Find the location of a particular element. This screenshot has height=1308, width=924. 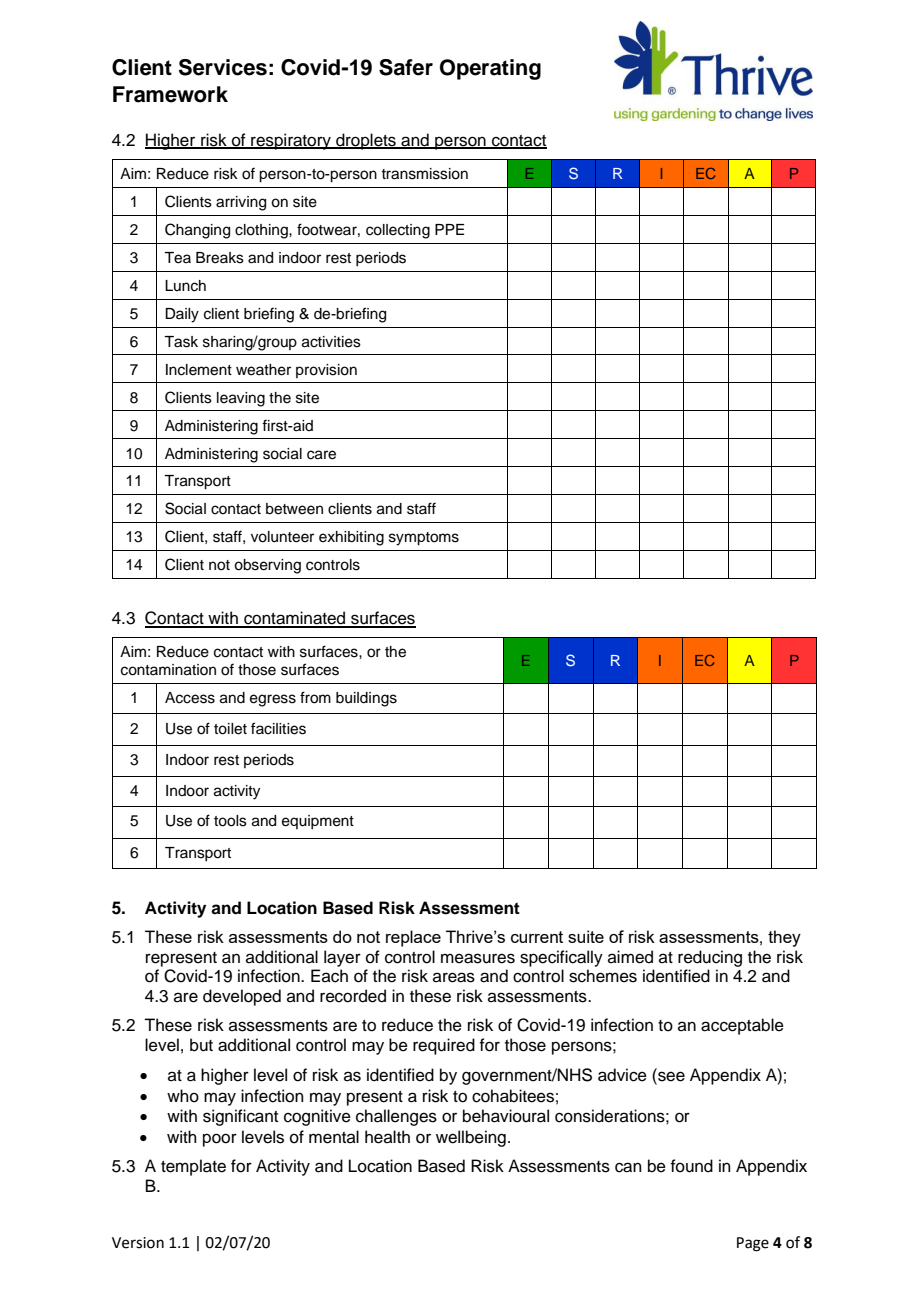

transmission is located at coordinates (424, 174).
